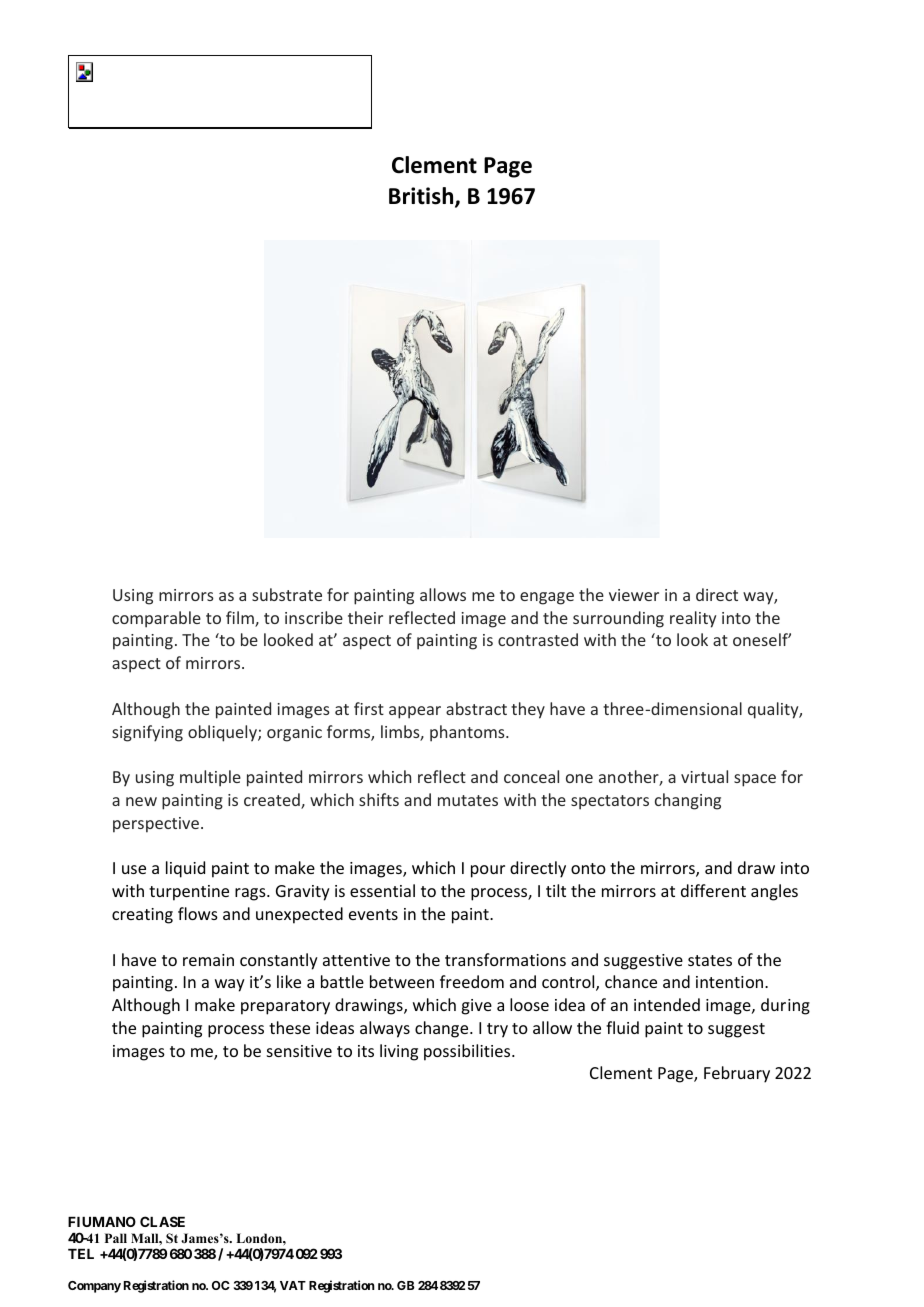 This document has height=1307, width=924. Describe the element at coordinates (713, 890) in the document. I see `different` at that location.
